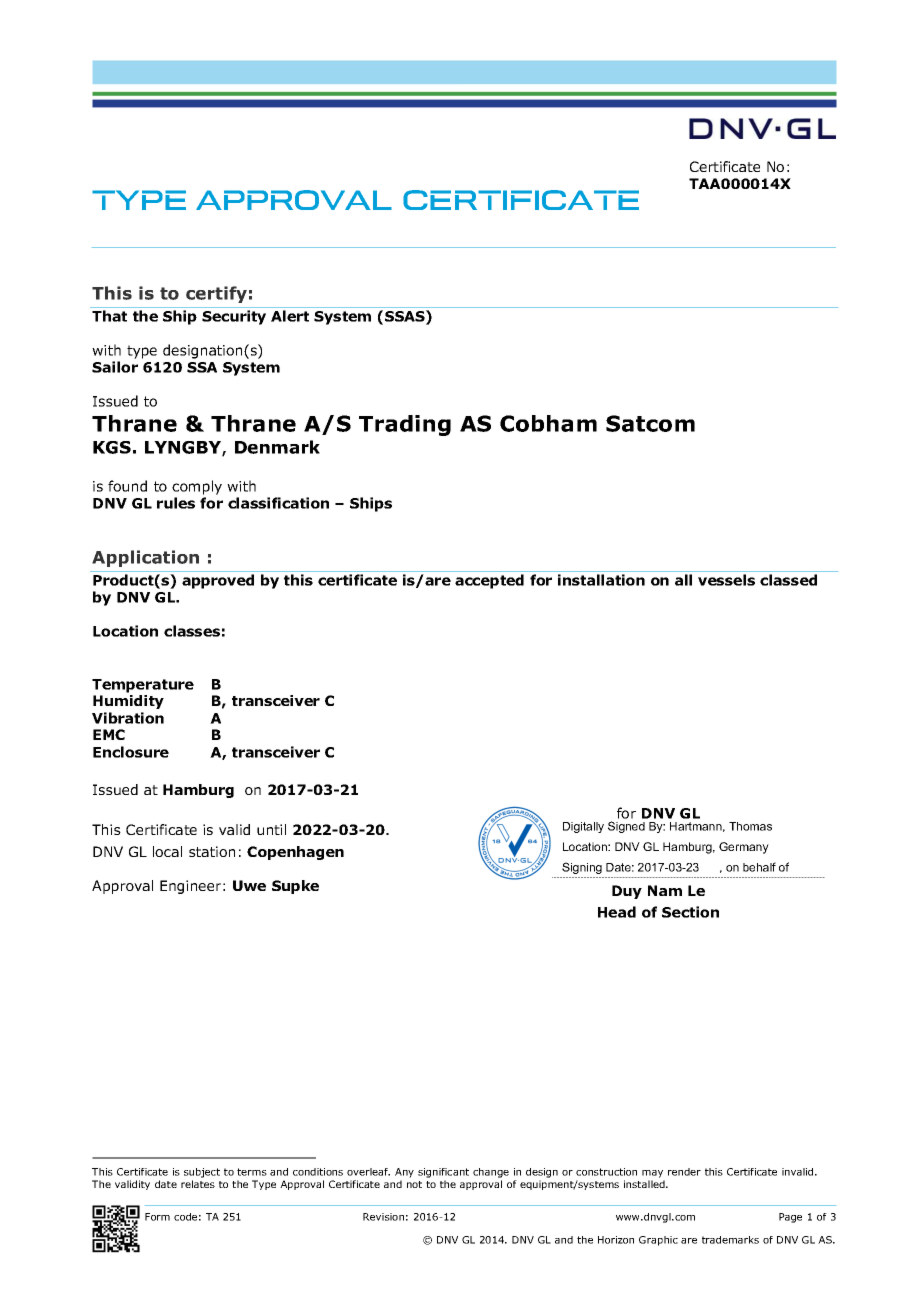 The height and width of the document is (1308, 924). I want to click on Enclosure, so click(131, 752).
